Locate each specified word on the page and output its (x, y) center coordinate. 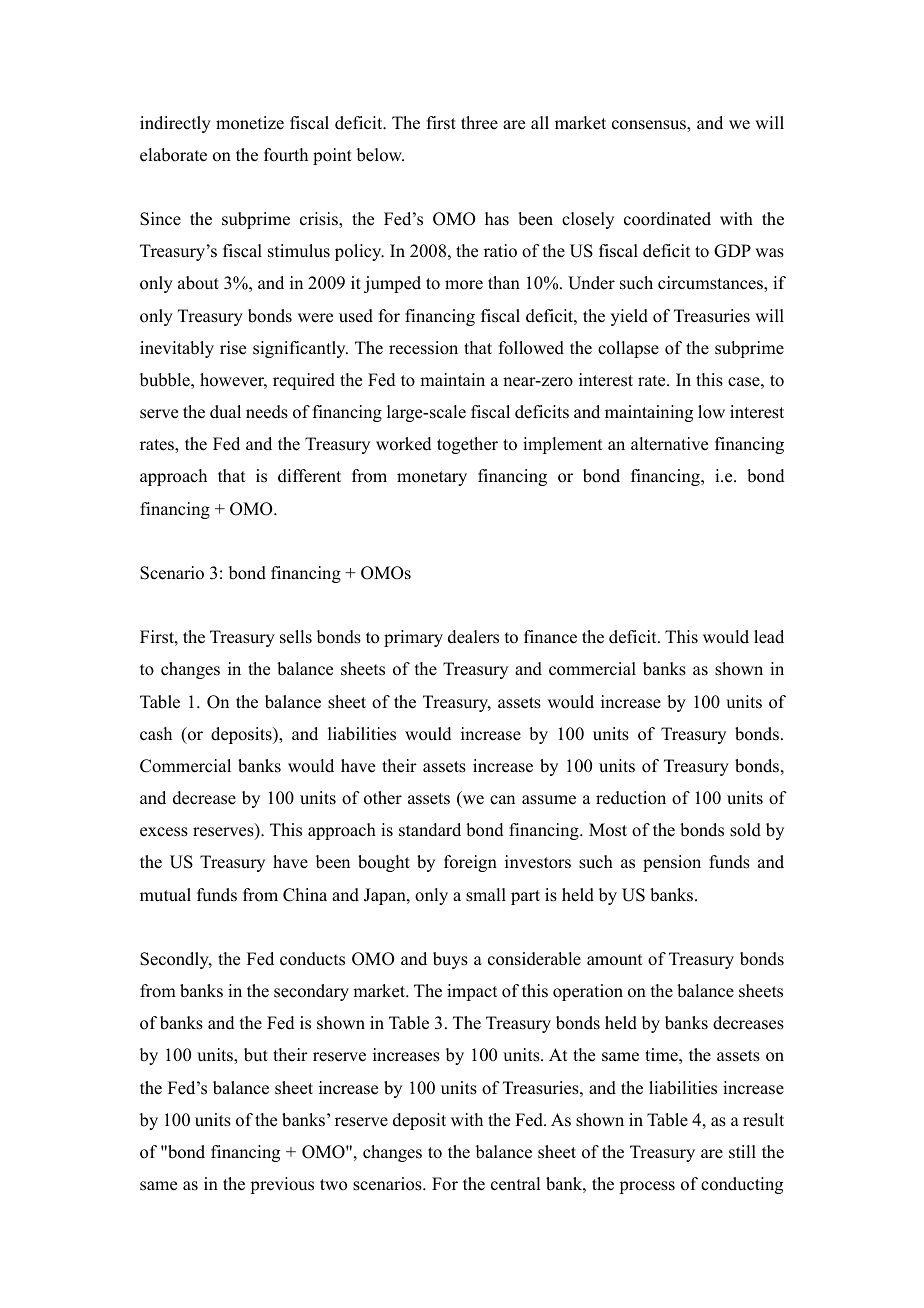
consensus (650, 125)
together (467, 445)
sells (296, 637)
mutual (165, 895)
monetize (250, 123)
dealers (473, 637)
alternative (669, 444)
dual (225, 412)
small (486, 895)
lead (769, 637)
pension (672, 863)
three (479, 123)
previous (282, 1185)
